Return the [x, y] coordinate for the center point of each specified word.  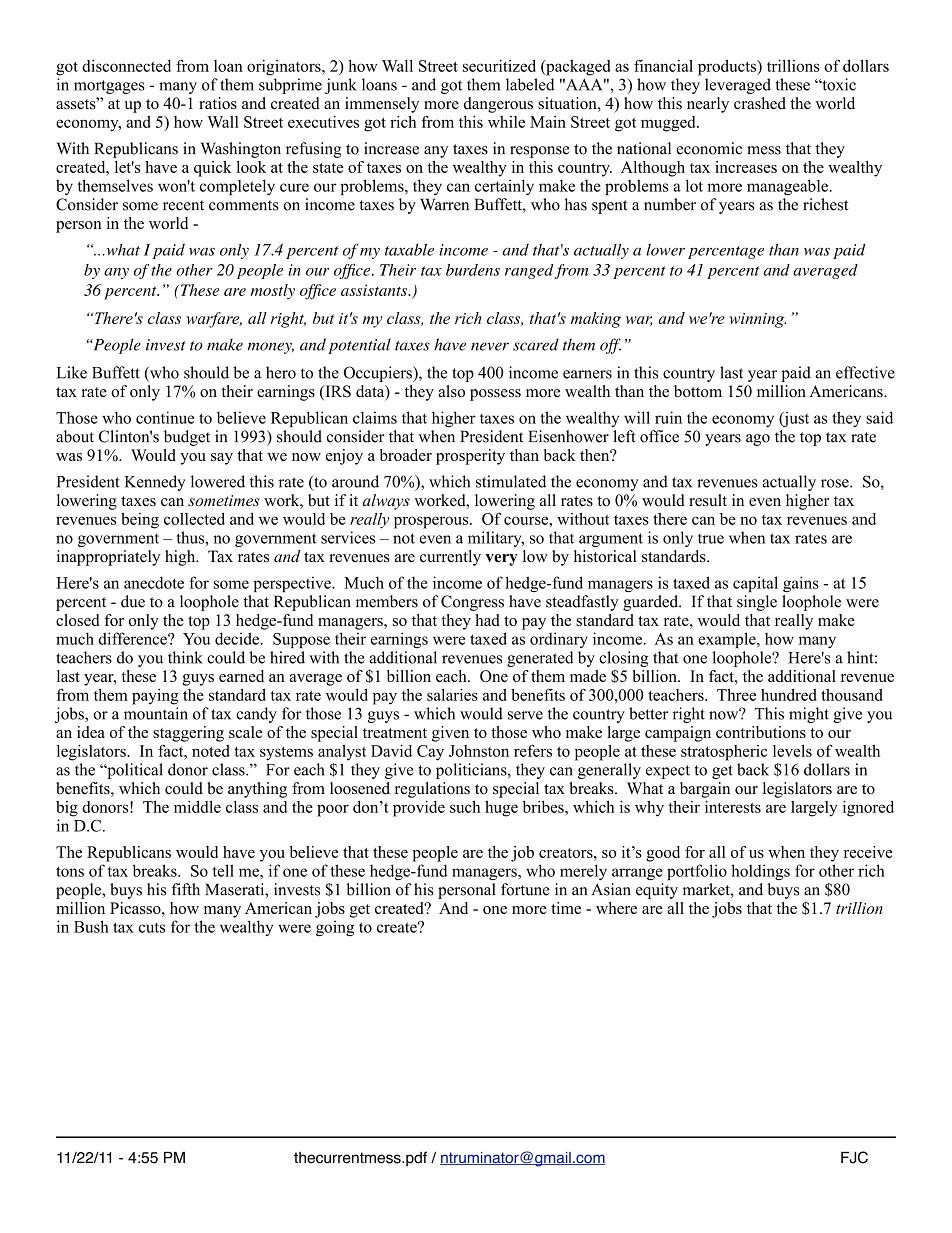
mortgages [109, 87]
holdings [760, 872]
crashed [760, 103]
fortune [525, 889]
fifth [186, 889]
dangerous [498, 105]
